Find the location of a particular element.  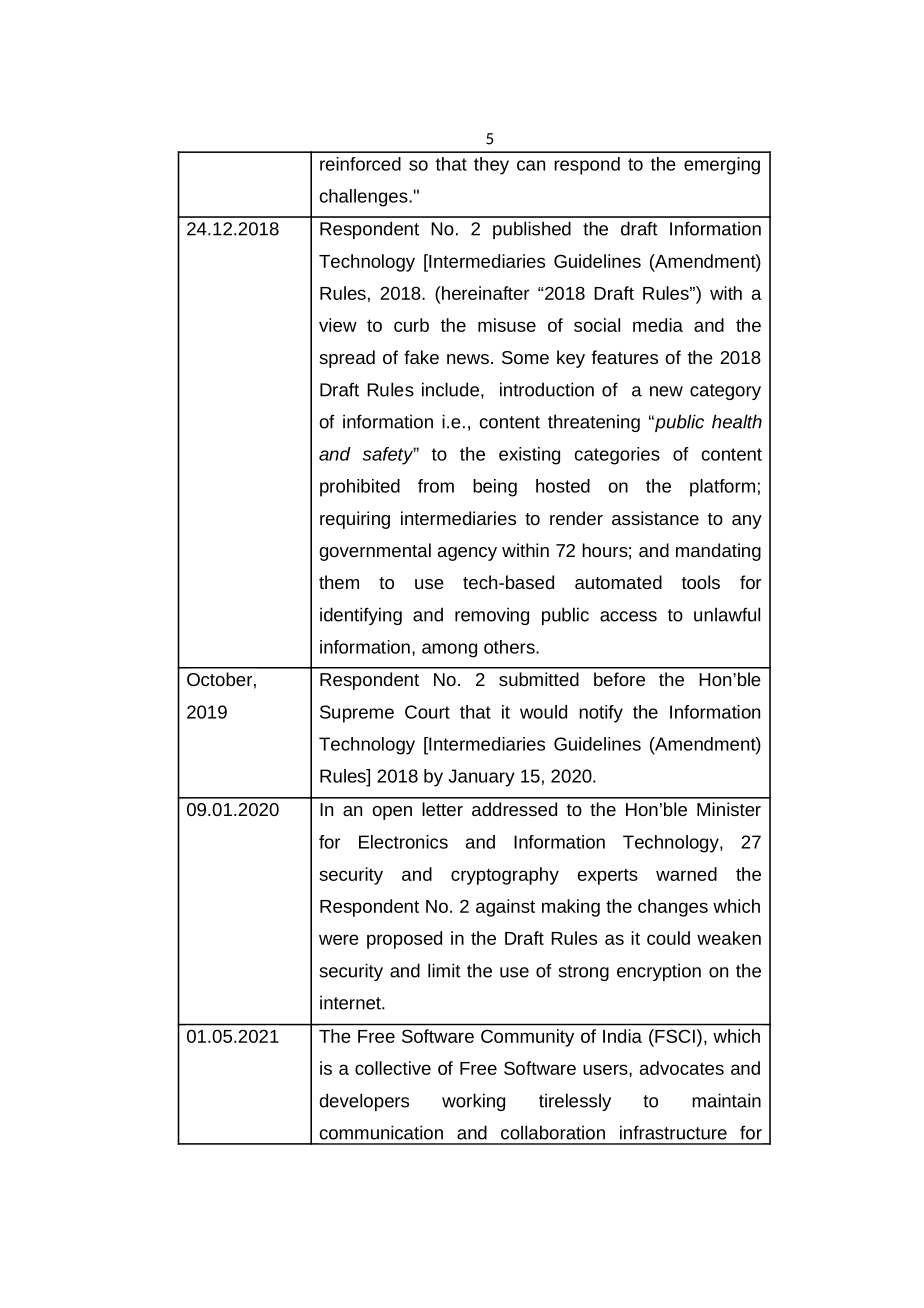

category is located at coordinates (725, 392).
